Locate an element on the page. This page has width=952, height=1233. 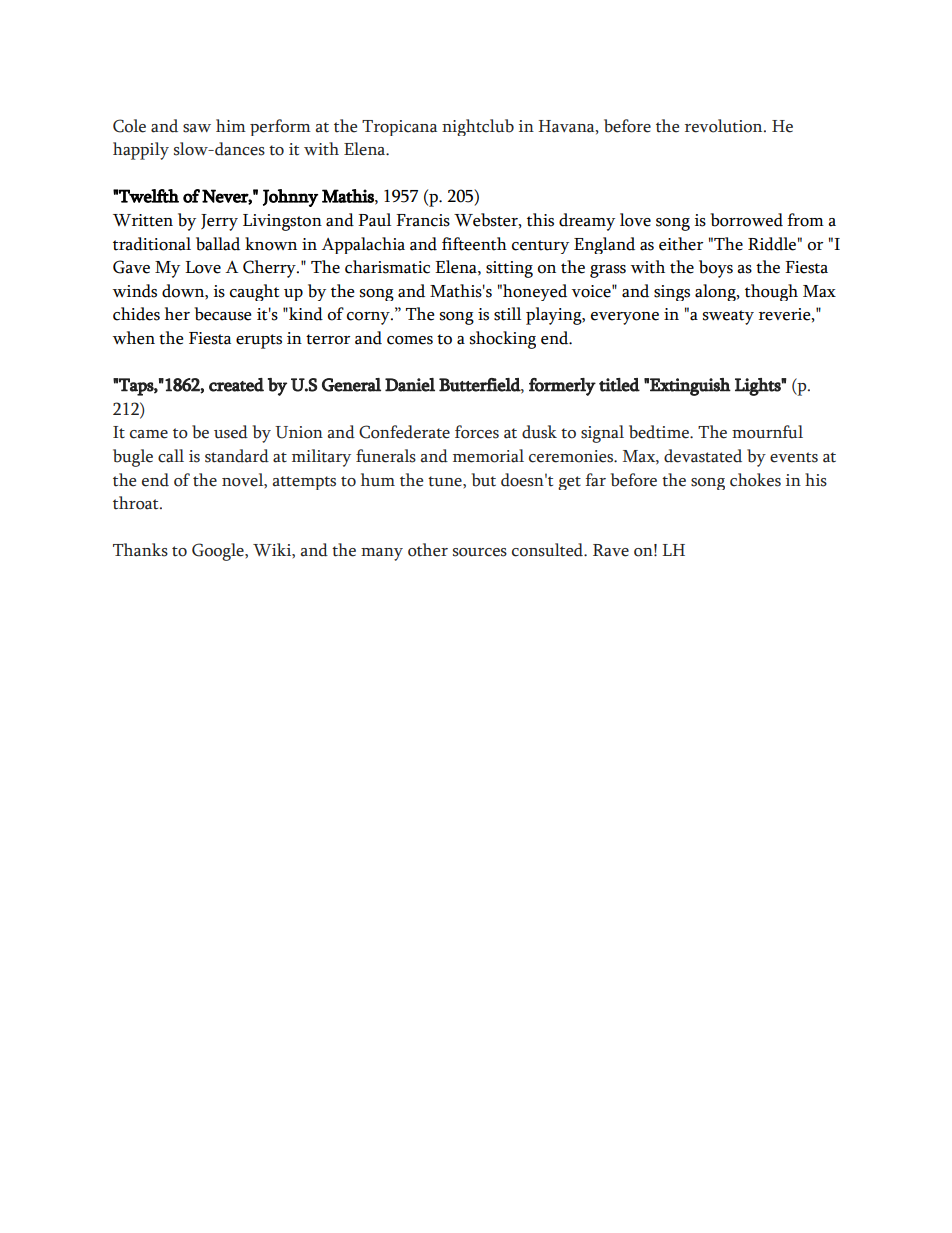
nightclub is located at coordinates (478, 127).
